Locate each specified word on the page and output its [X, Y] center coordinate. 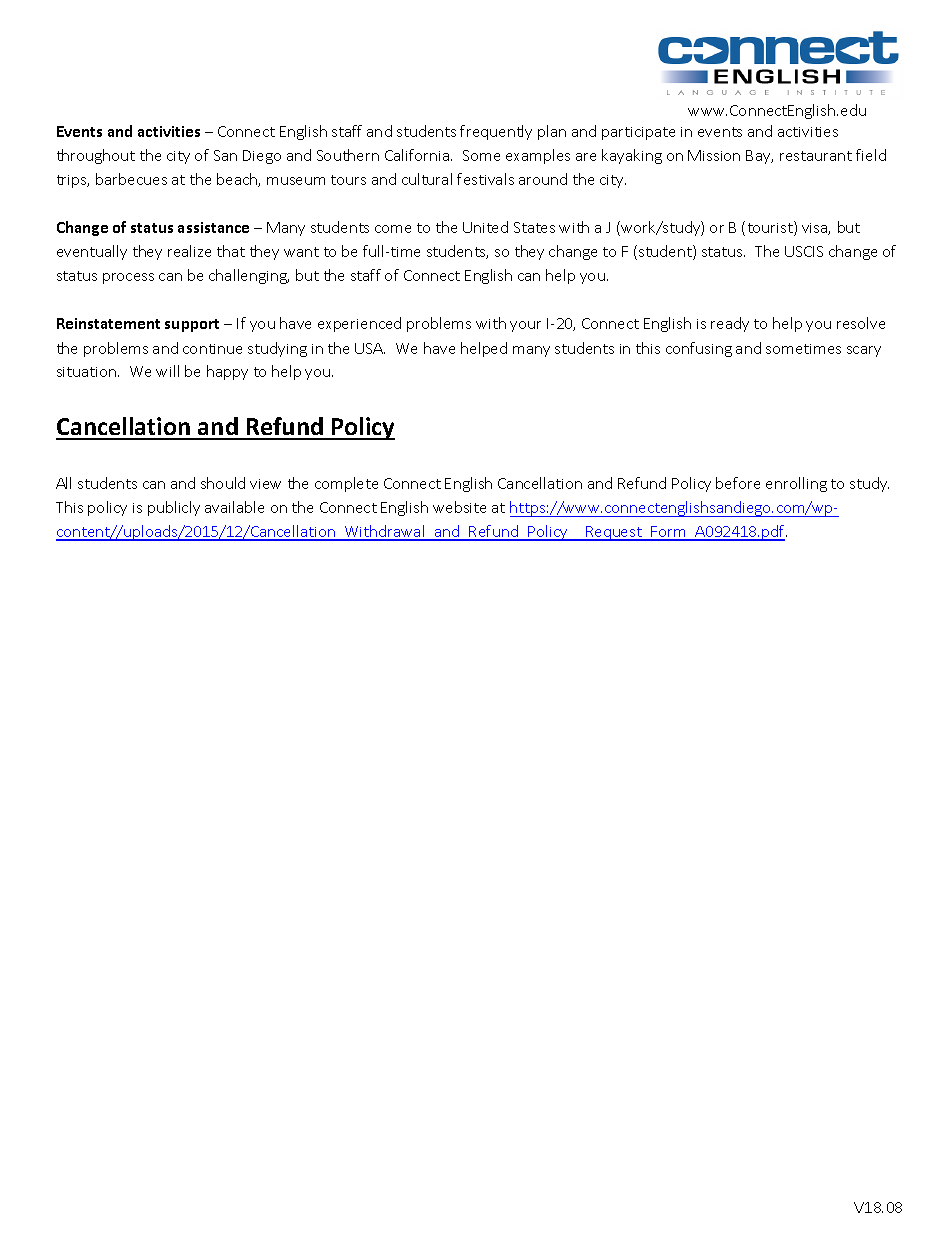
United [485, 227]
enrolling [796, 484]
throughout [96, 156]
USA [370, 348]
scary [864, 351]
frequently [496, 132]
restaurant [816, 156]
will [167, 371]
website [459, 507]
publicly [174, 508]
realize [189, 251]
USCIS [804, 251]
